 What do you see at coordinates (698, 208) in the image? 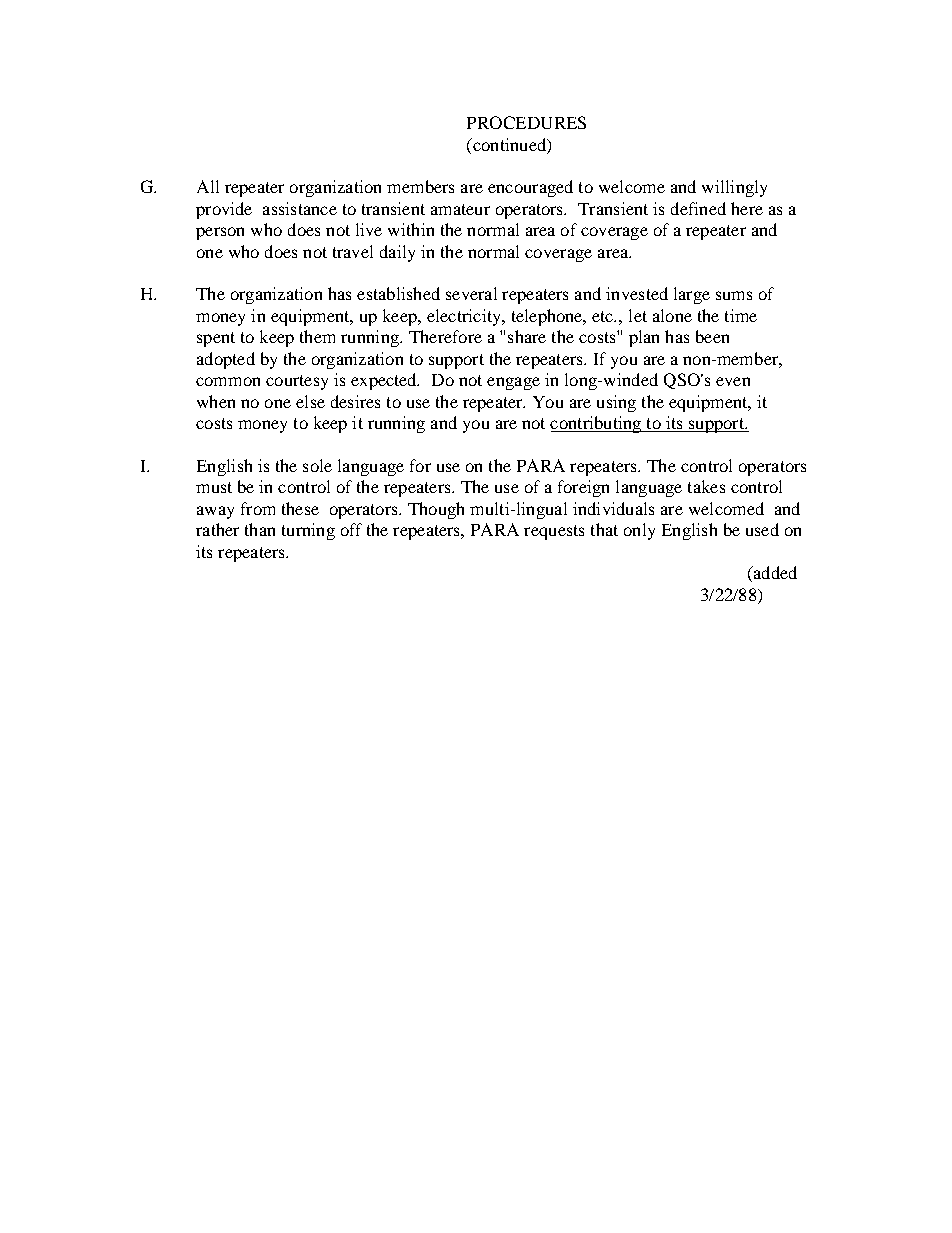
I see `defined` at bounding box center [698, 208].
